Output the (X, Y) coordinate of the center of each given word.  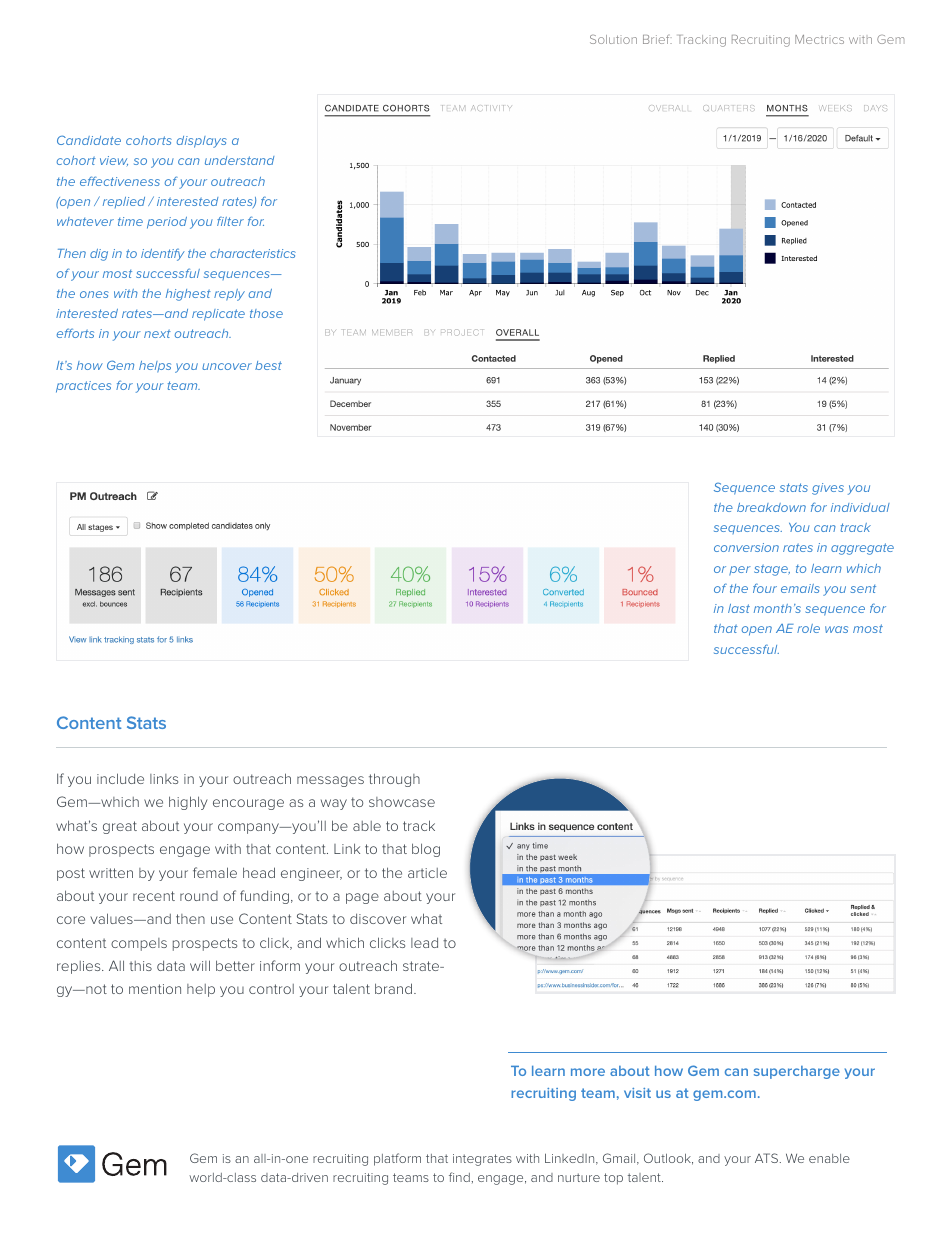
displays (202, 142)
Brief (657, 39)
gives (828, 489)
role (808, 628)
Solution (613, 39)
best (268, 365)
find (459, 1177)
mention (155, 989)
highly (188, 803)
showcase (402, 802)
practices (83, 387)
